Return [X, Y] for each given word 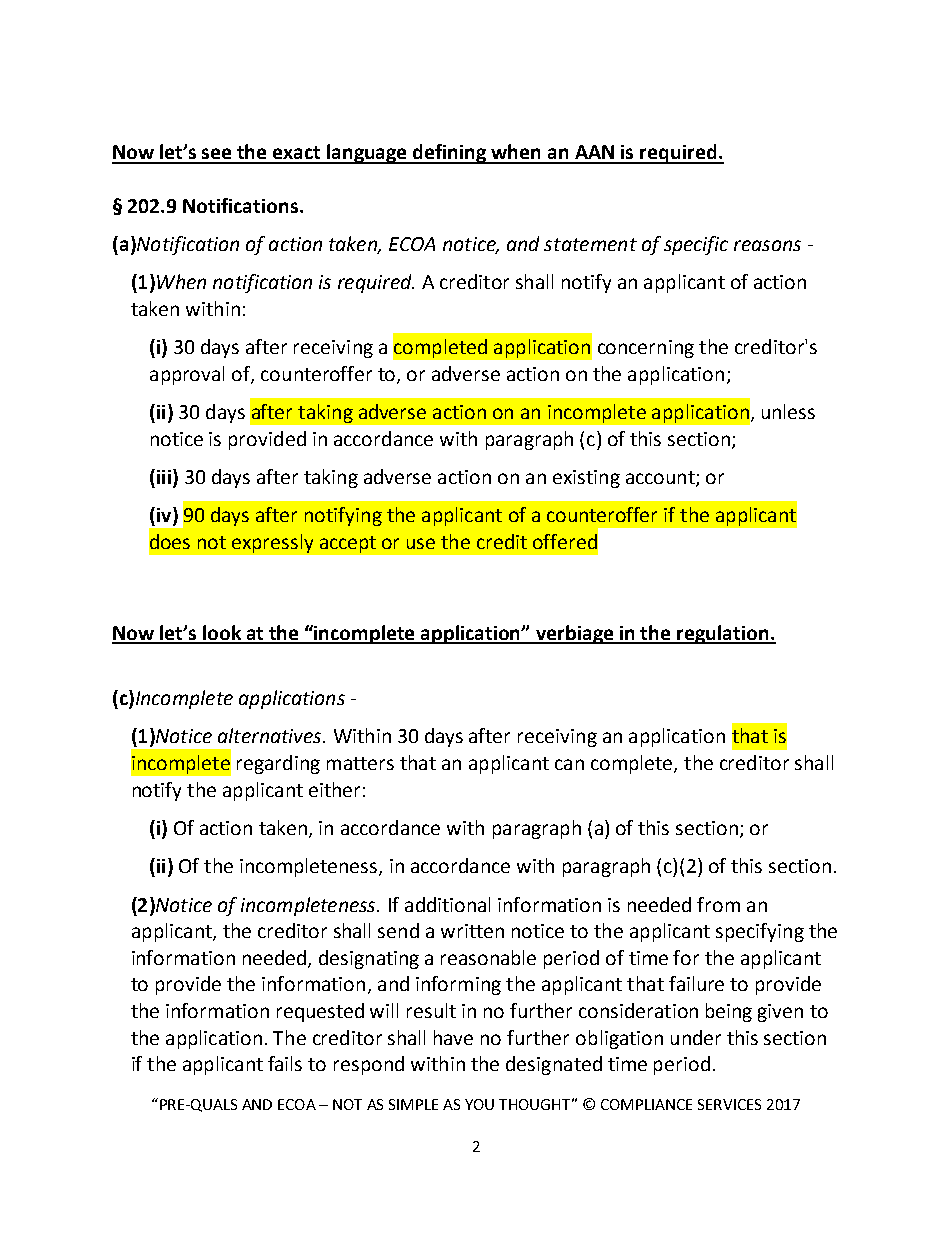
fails [285, 1063]
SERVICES [729, 1104]
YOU [479, 1104]
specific [696, 245]
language [367, 154]
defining [450, 154]
